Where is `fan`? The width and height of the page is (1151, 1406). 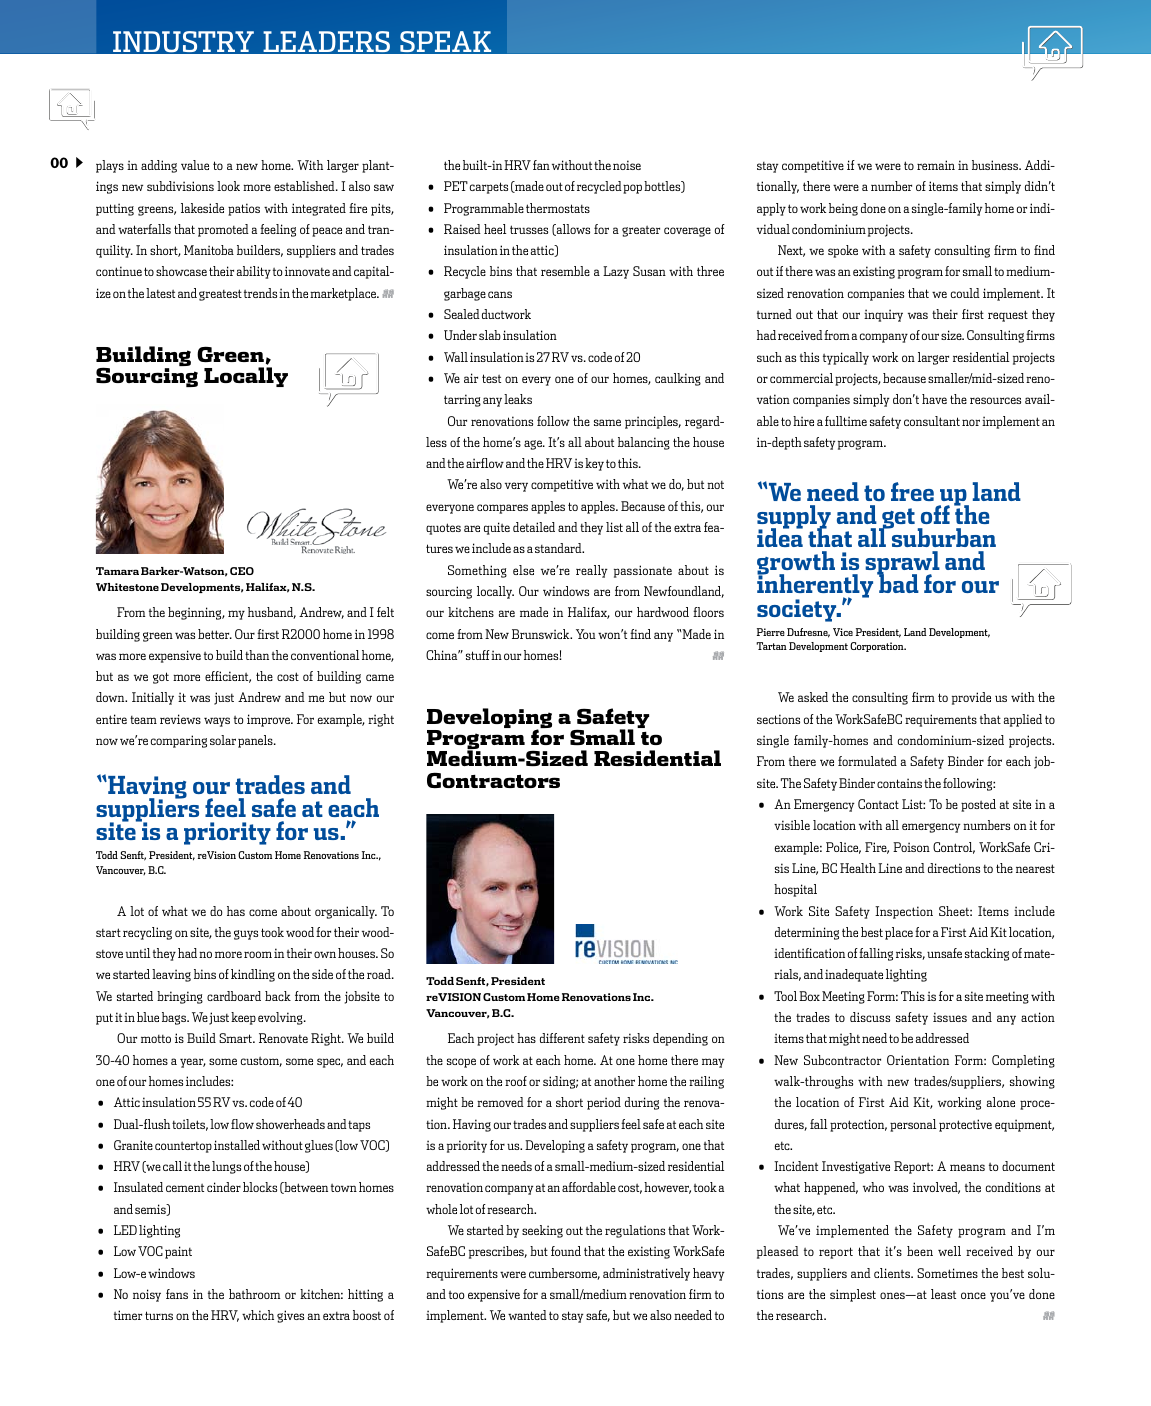 fan is located at coordinates (541, 165).
